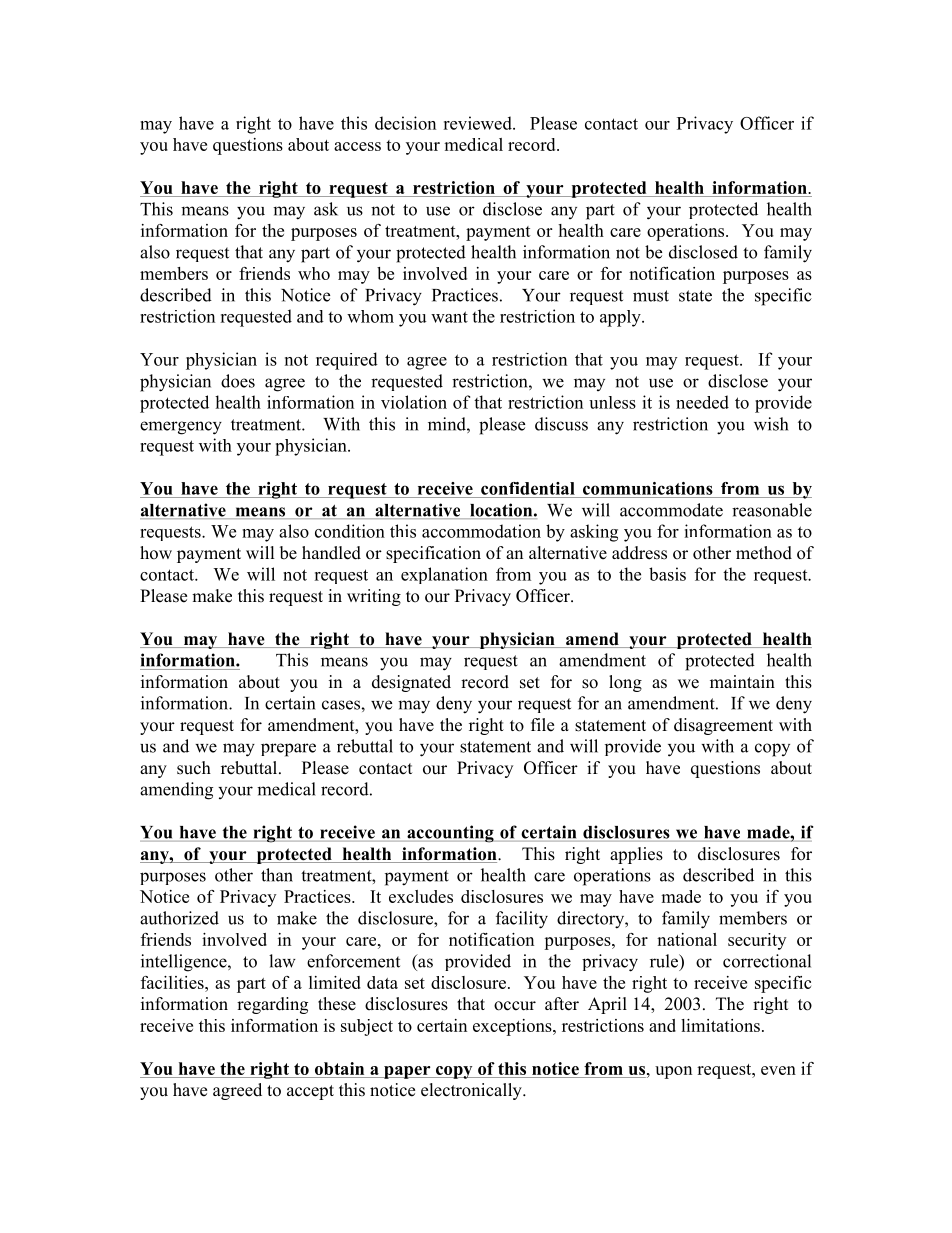 The width and height of the screenshot is (952, 1233). I want to click on electronically, so click(472, 1091).
